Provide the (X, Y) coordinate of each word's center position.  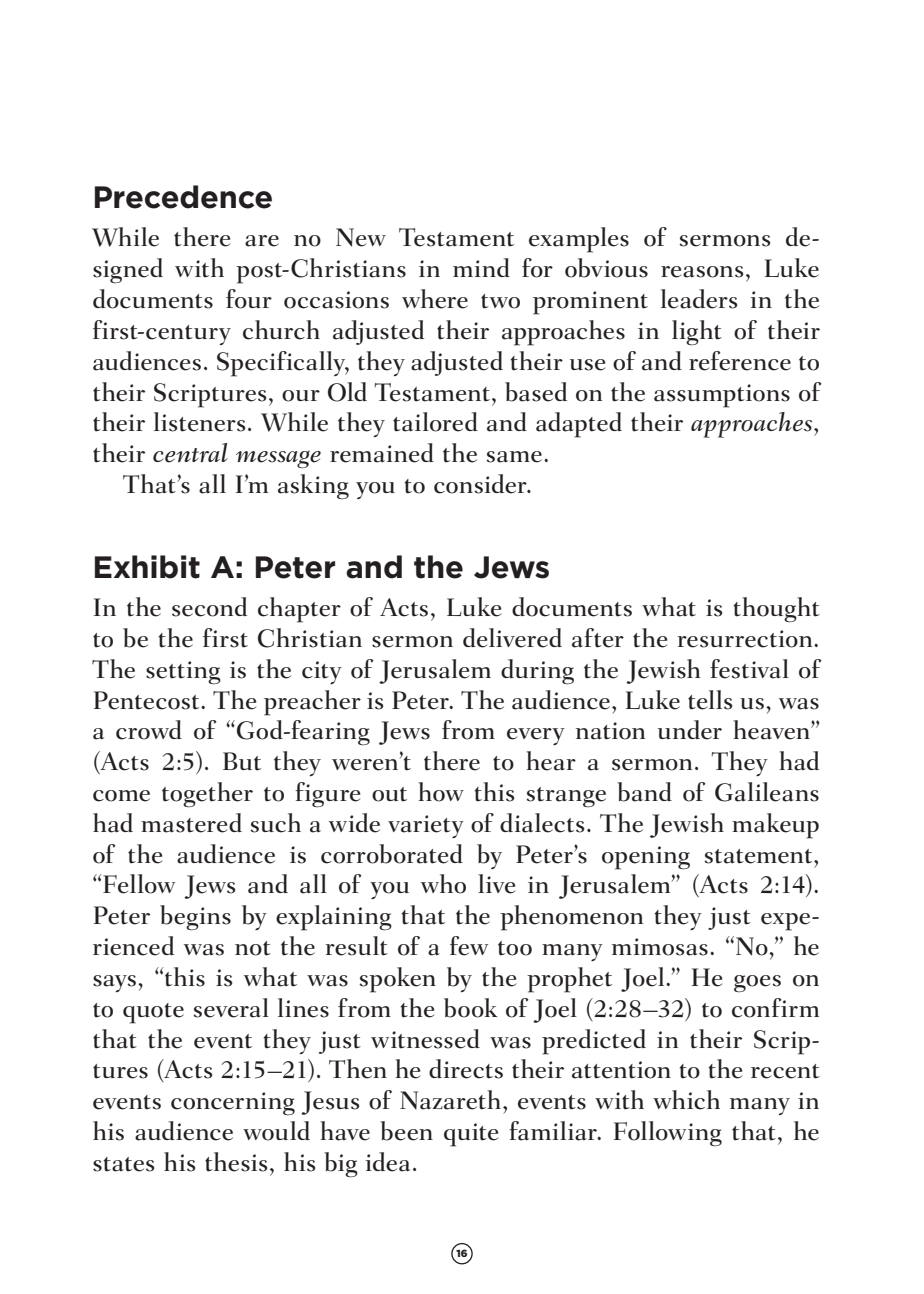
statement (760, 856)
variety (426, 826)
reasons (702, 272)
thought (777, 610)
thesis (236, 1162)
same (514, 457)
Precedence (183, 197)
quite (471, 1135)
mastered (191, 823)
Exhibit (147, 567)
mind (481, 267)
